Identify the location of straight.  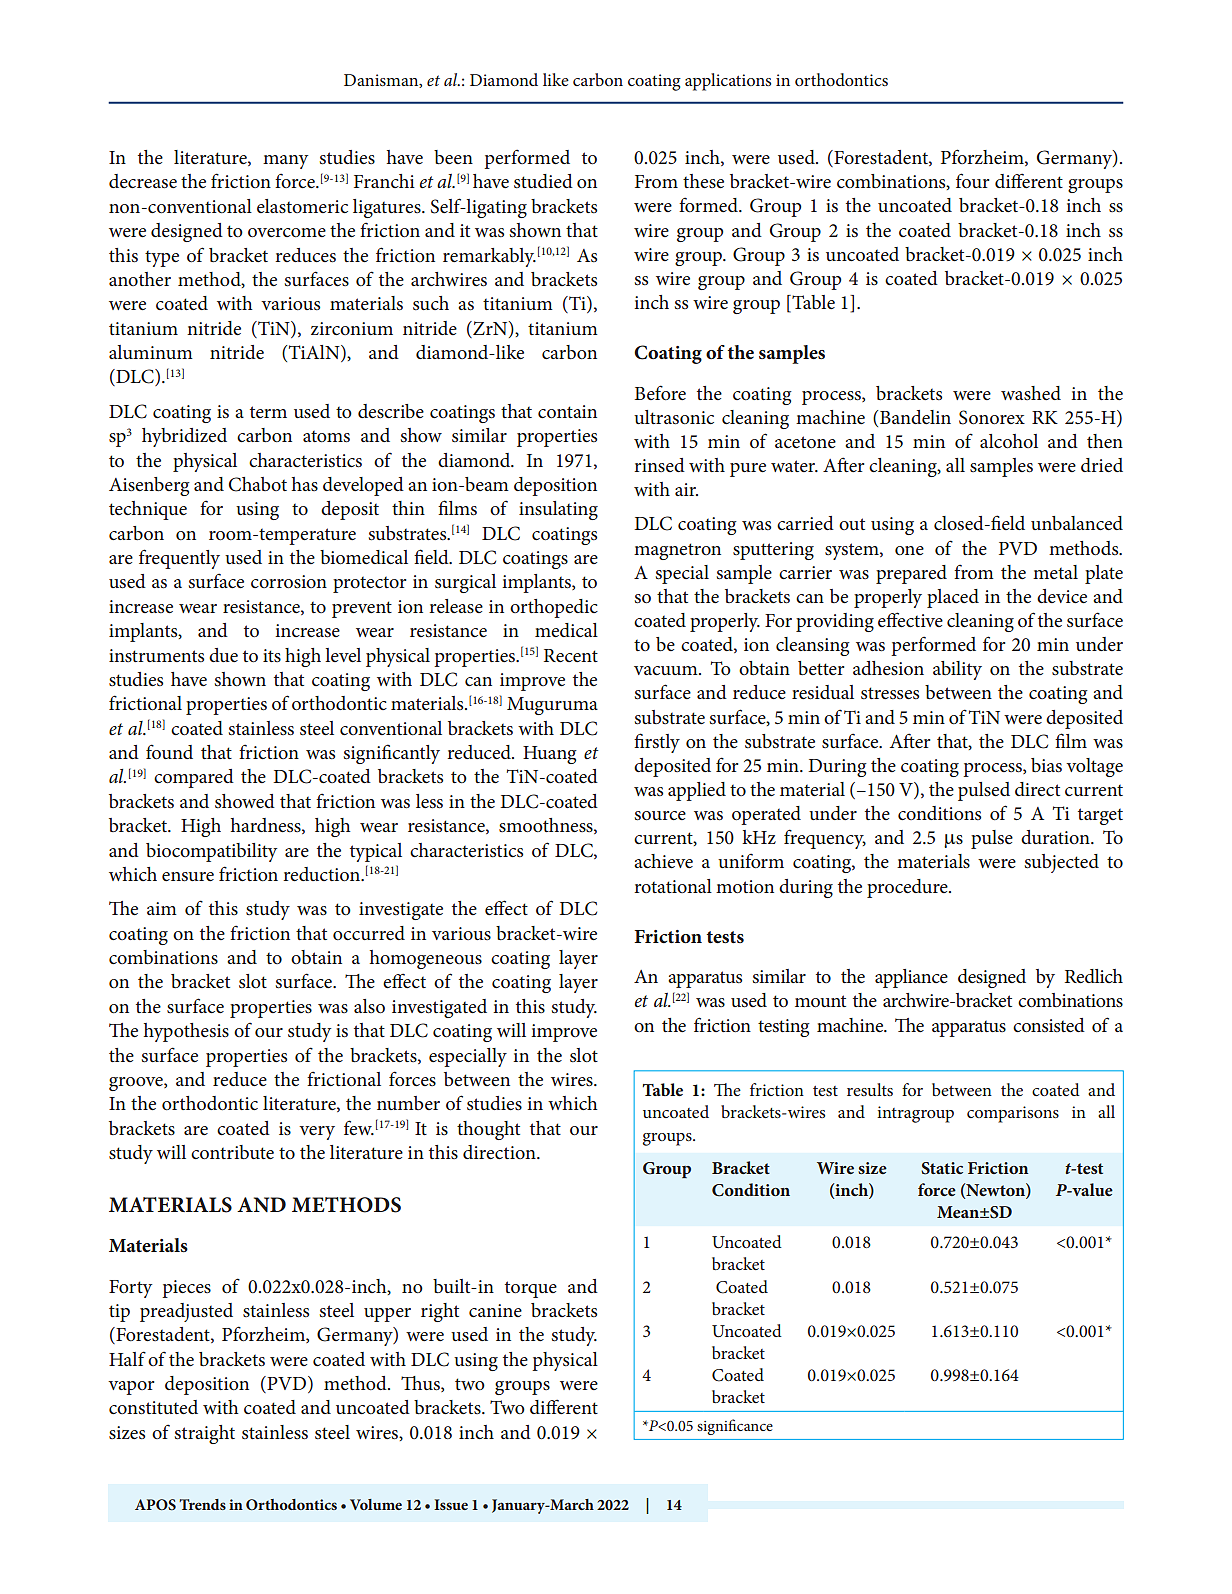
(205, 1434).
